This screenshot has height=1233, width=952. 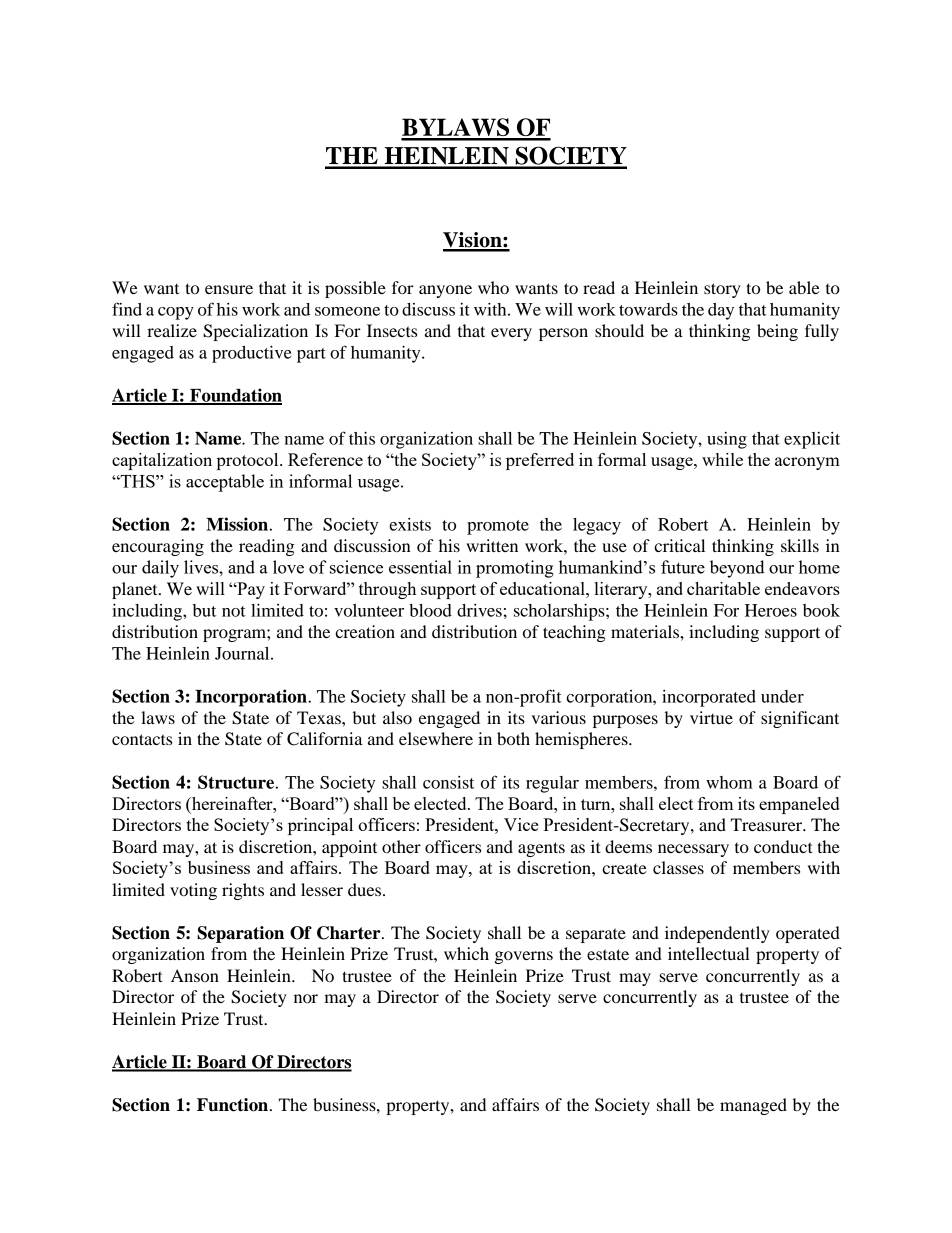 What do you see at coordinates (436, 738) in the screenshot?
I see `elsewhere` at bounding box center [436, 738].
